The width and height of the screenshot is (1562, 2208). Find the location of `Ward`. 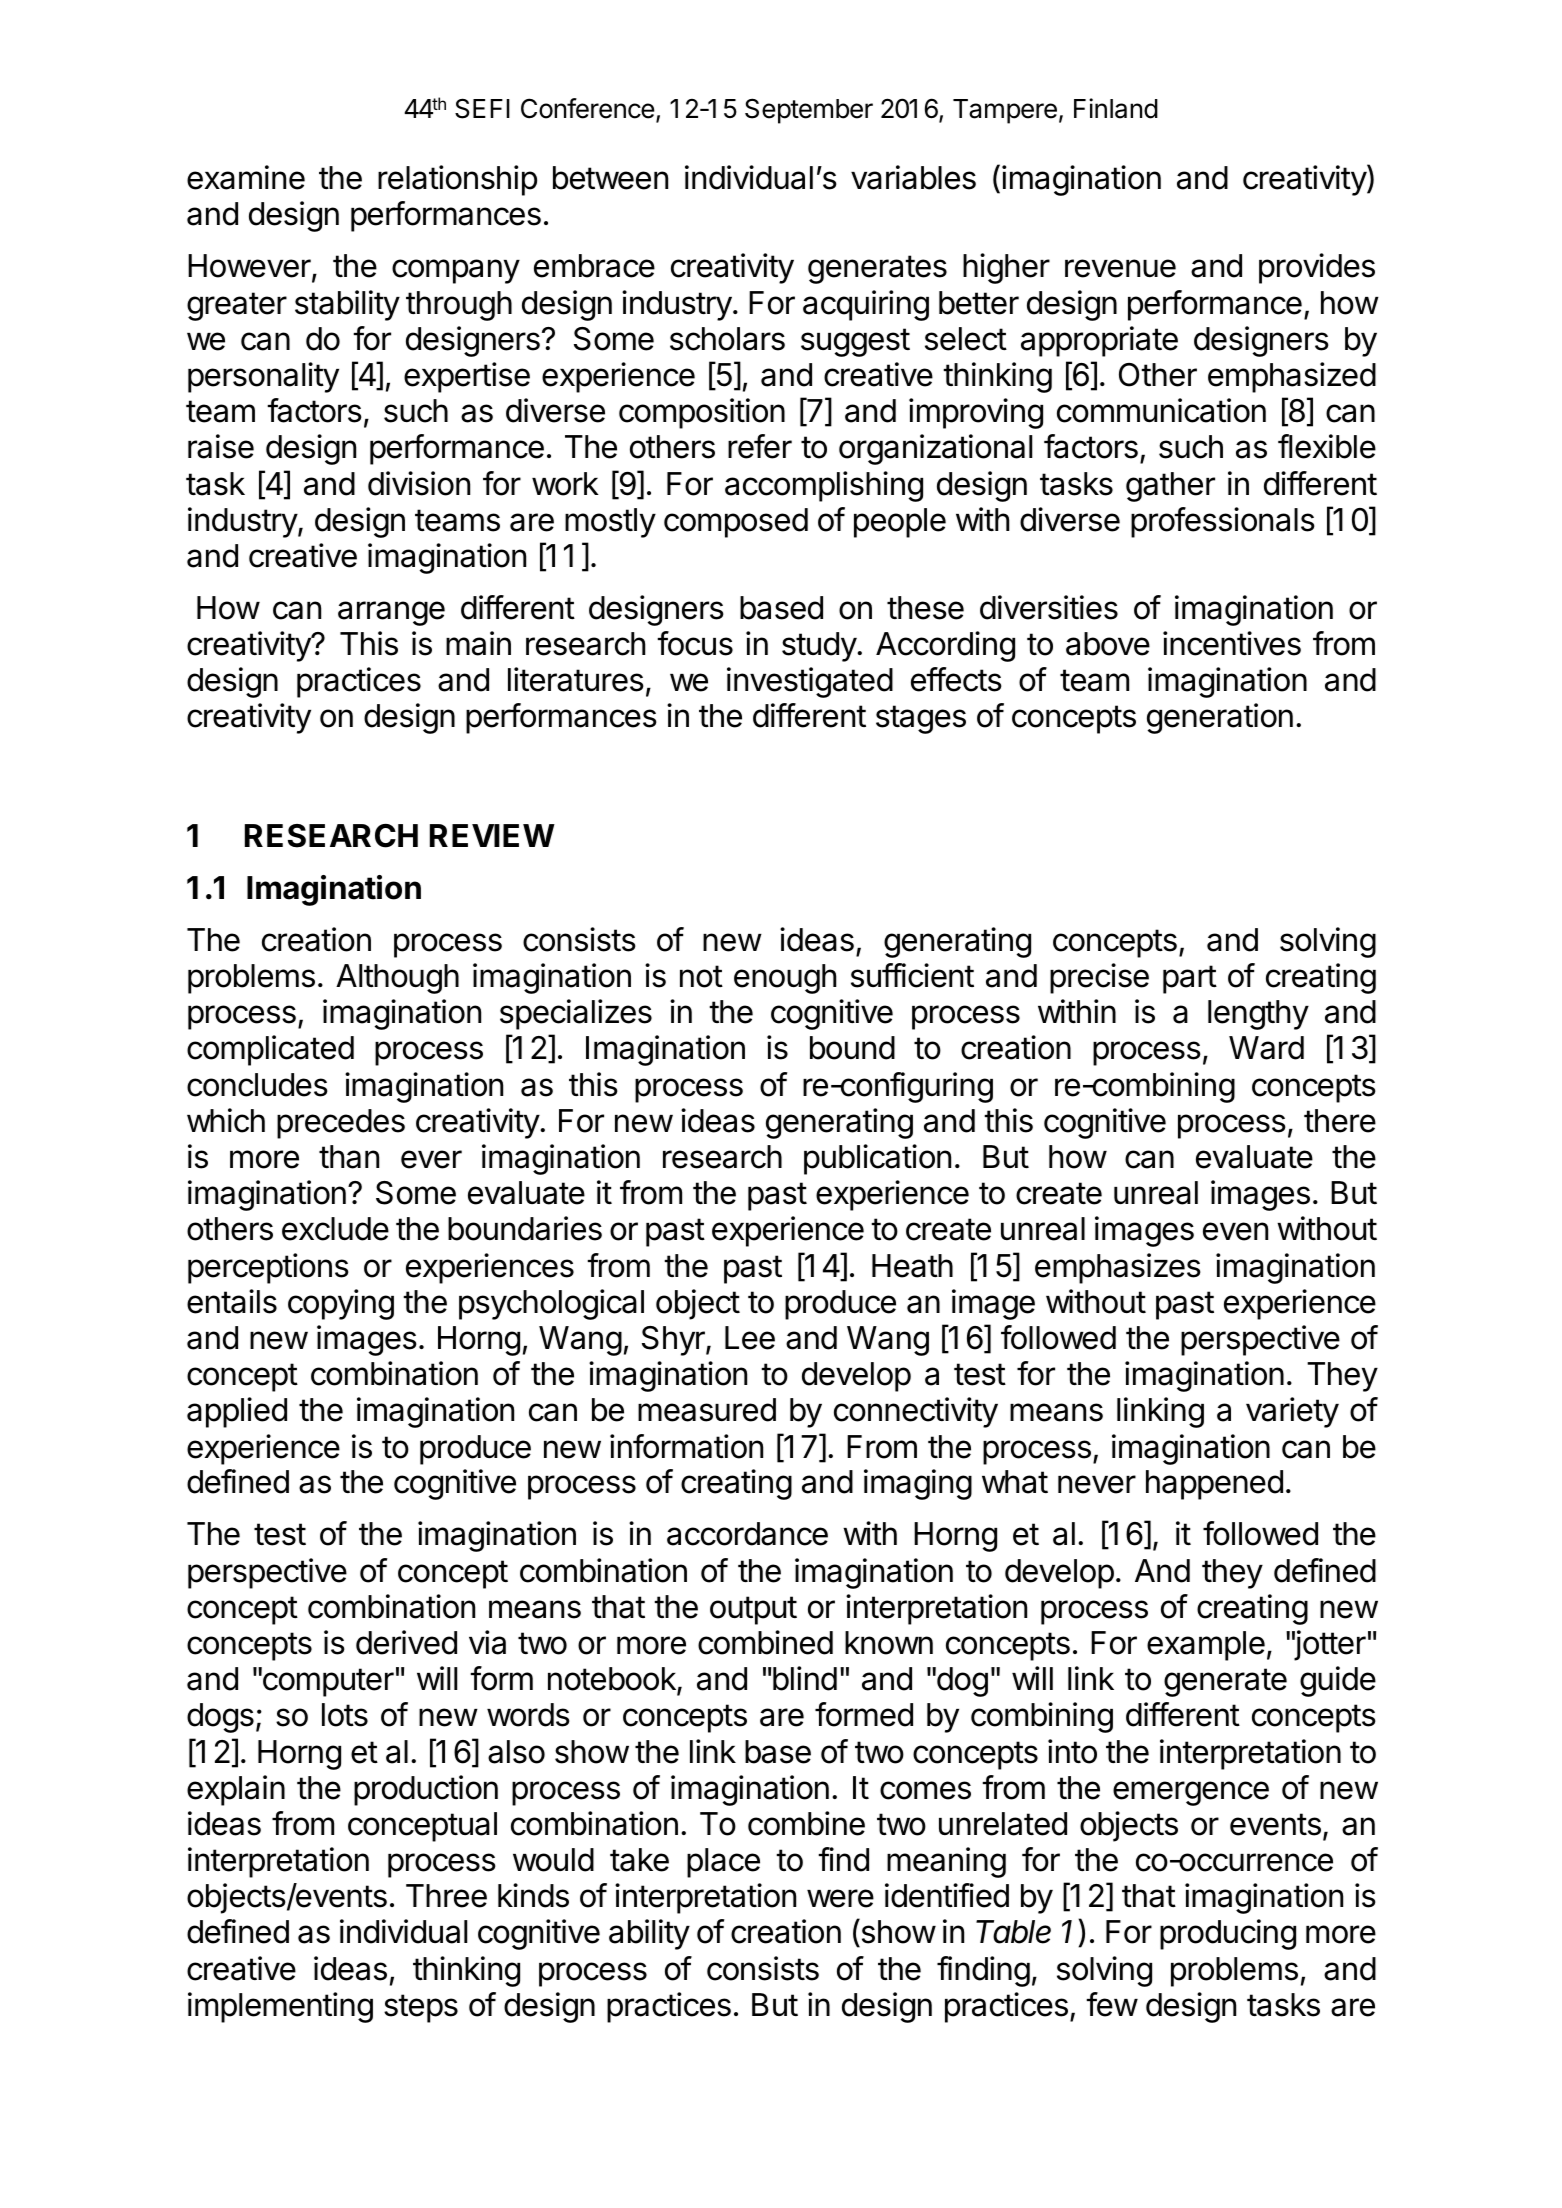

Ward is located at coordinates (1266, 1048).
